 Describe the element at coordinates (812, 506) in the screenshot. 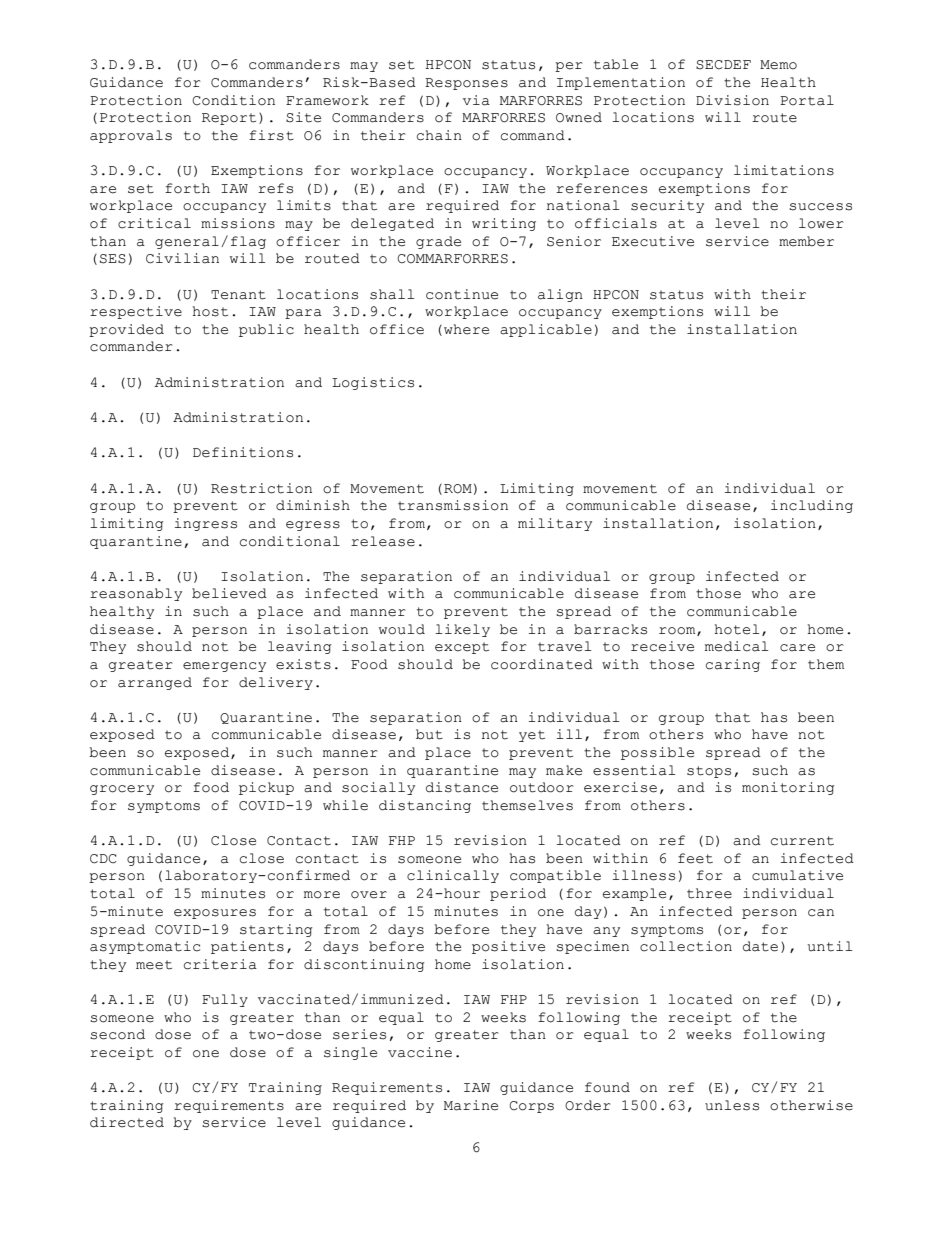

I see `including` at that location.
